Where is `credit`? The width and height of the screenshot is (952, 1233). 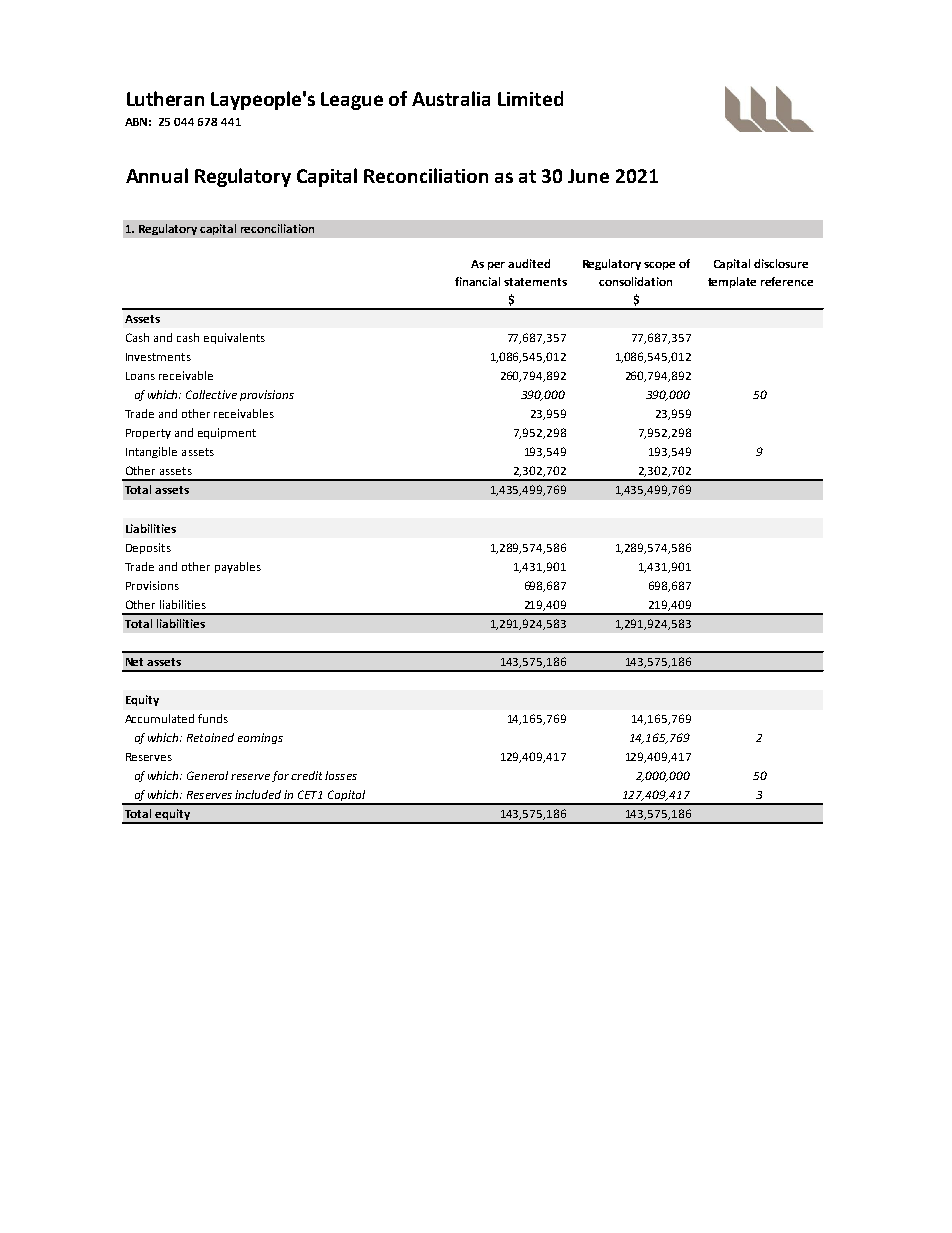 credit is located at coordinates (306, 775).
